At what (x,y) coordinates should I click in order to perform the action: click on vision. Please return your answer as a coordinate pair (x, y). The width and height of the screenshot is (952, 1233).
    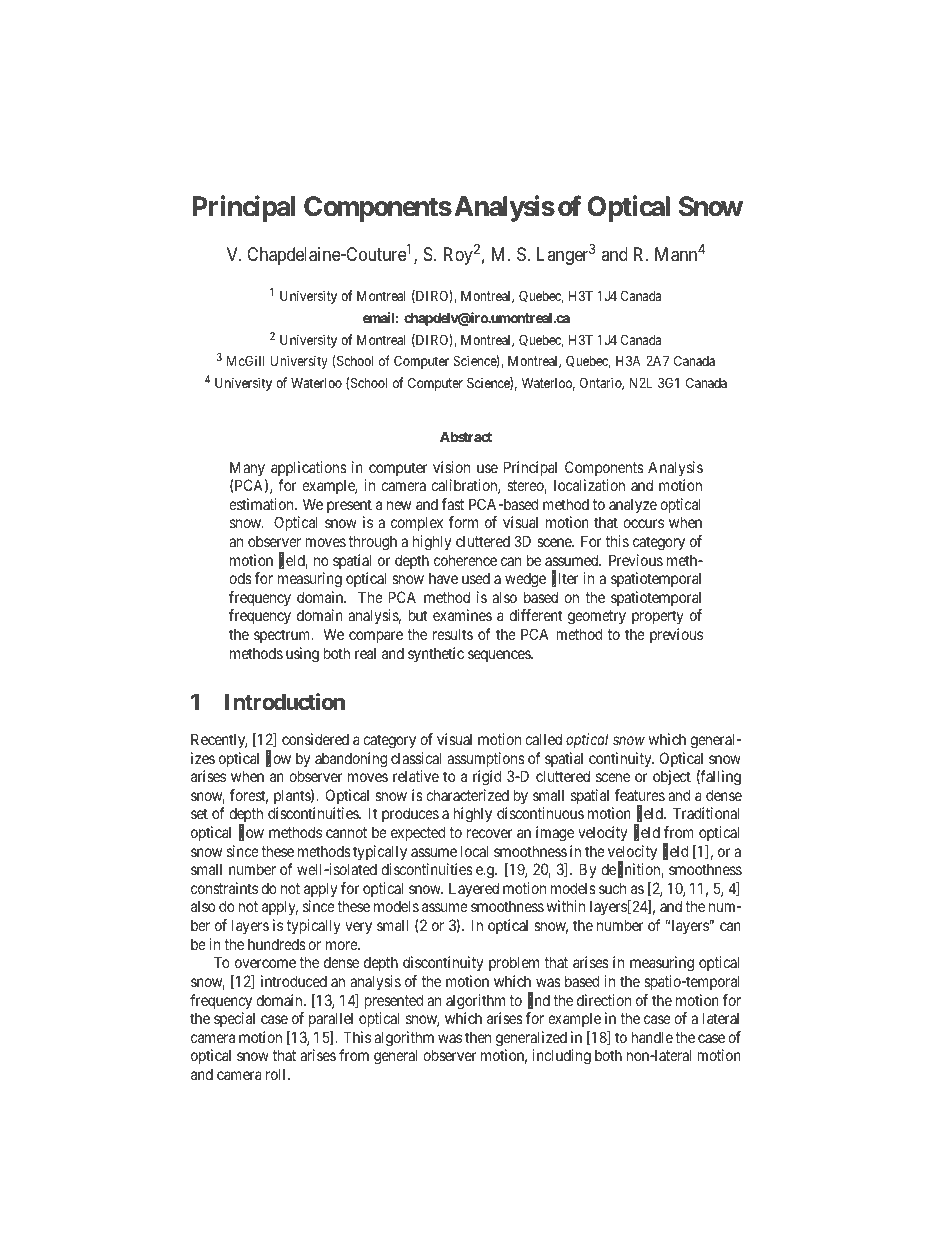
    Looking at the image, I should click on (451, 467).
